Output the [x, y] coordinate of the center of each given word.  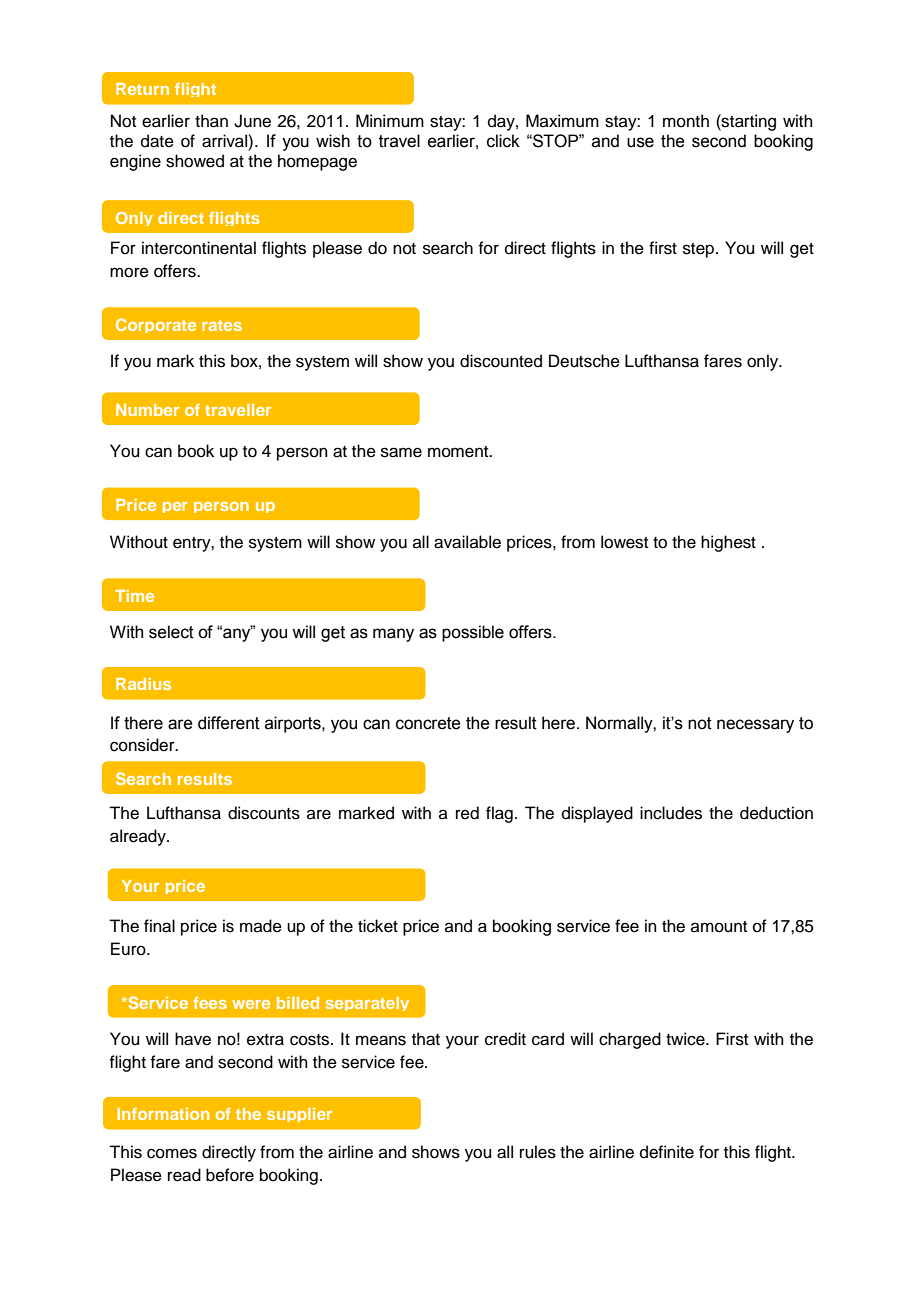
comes [172, 1153]
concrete [428, 723]
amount [719, 927]
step [700, 250]
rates [222, 325]
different [229, 723]
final [159, 926]
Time [134, 595]
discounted [501, 361]
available [467, 542]
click [503, 141]
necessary [755, 726]
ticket [378, 926]
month [686, 121]
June [252, 121]
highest [728, 543]
